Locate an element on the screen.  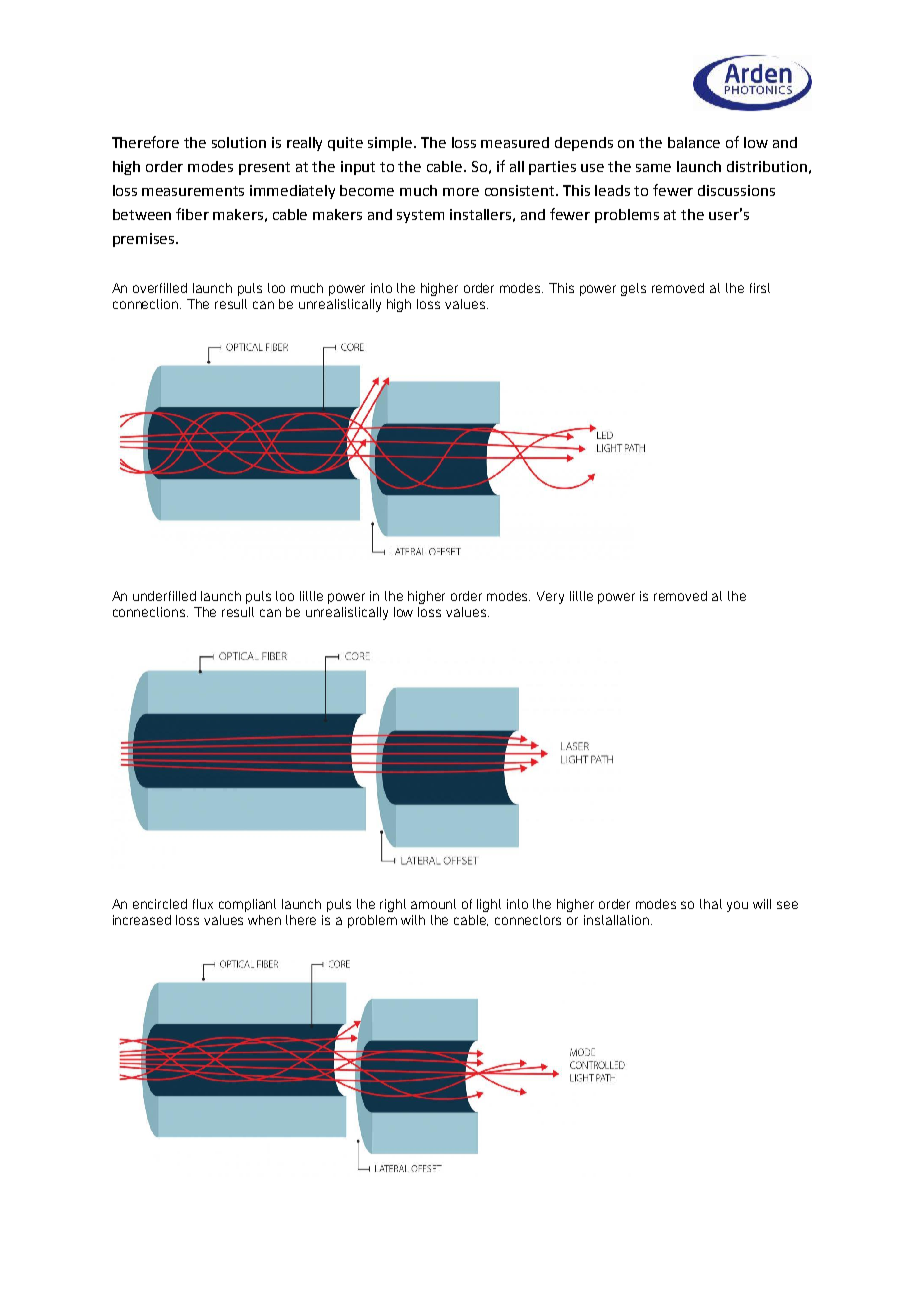
system is located at coordinates (420, 216).
